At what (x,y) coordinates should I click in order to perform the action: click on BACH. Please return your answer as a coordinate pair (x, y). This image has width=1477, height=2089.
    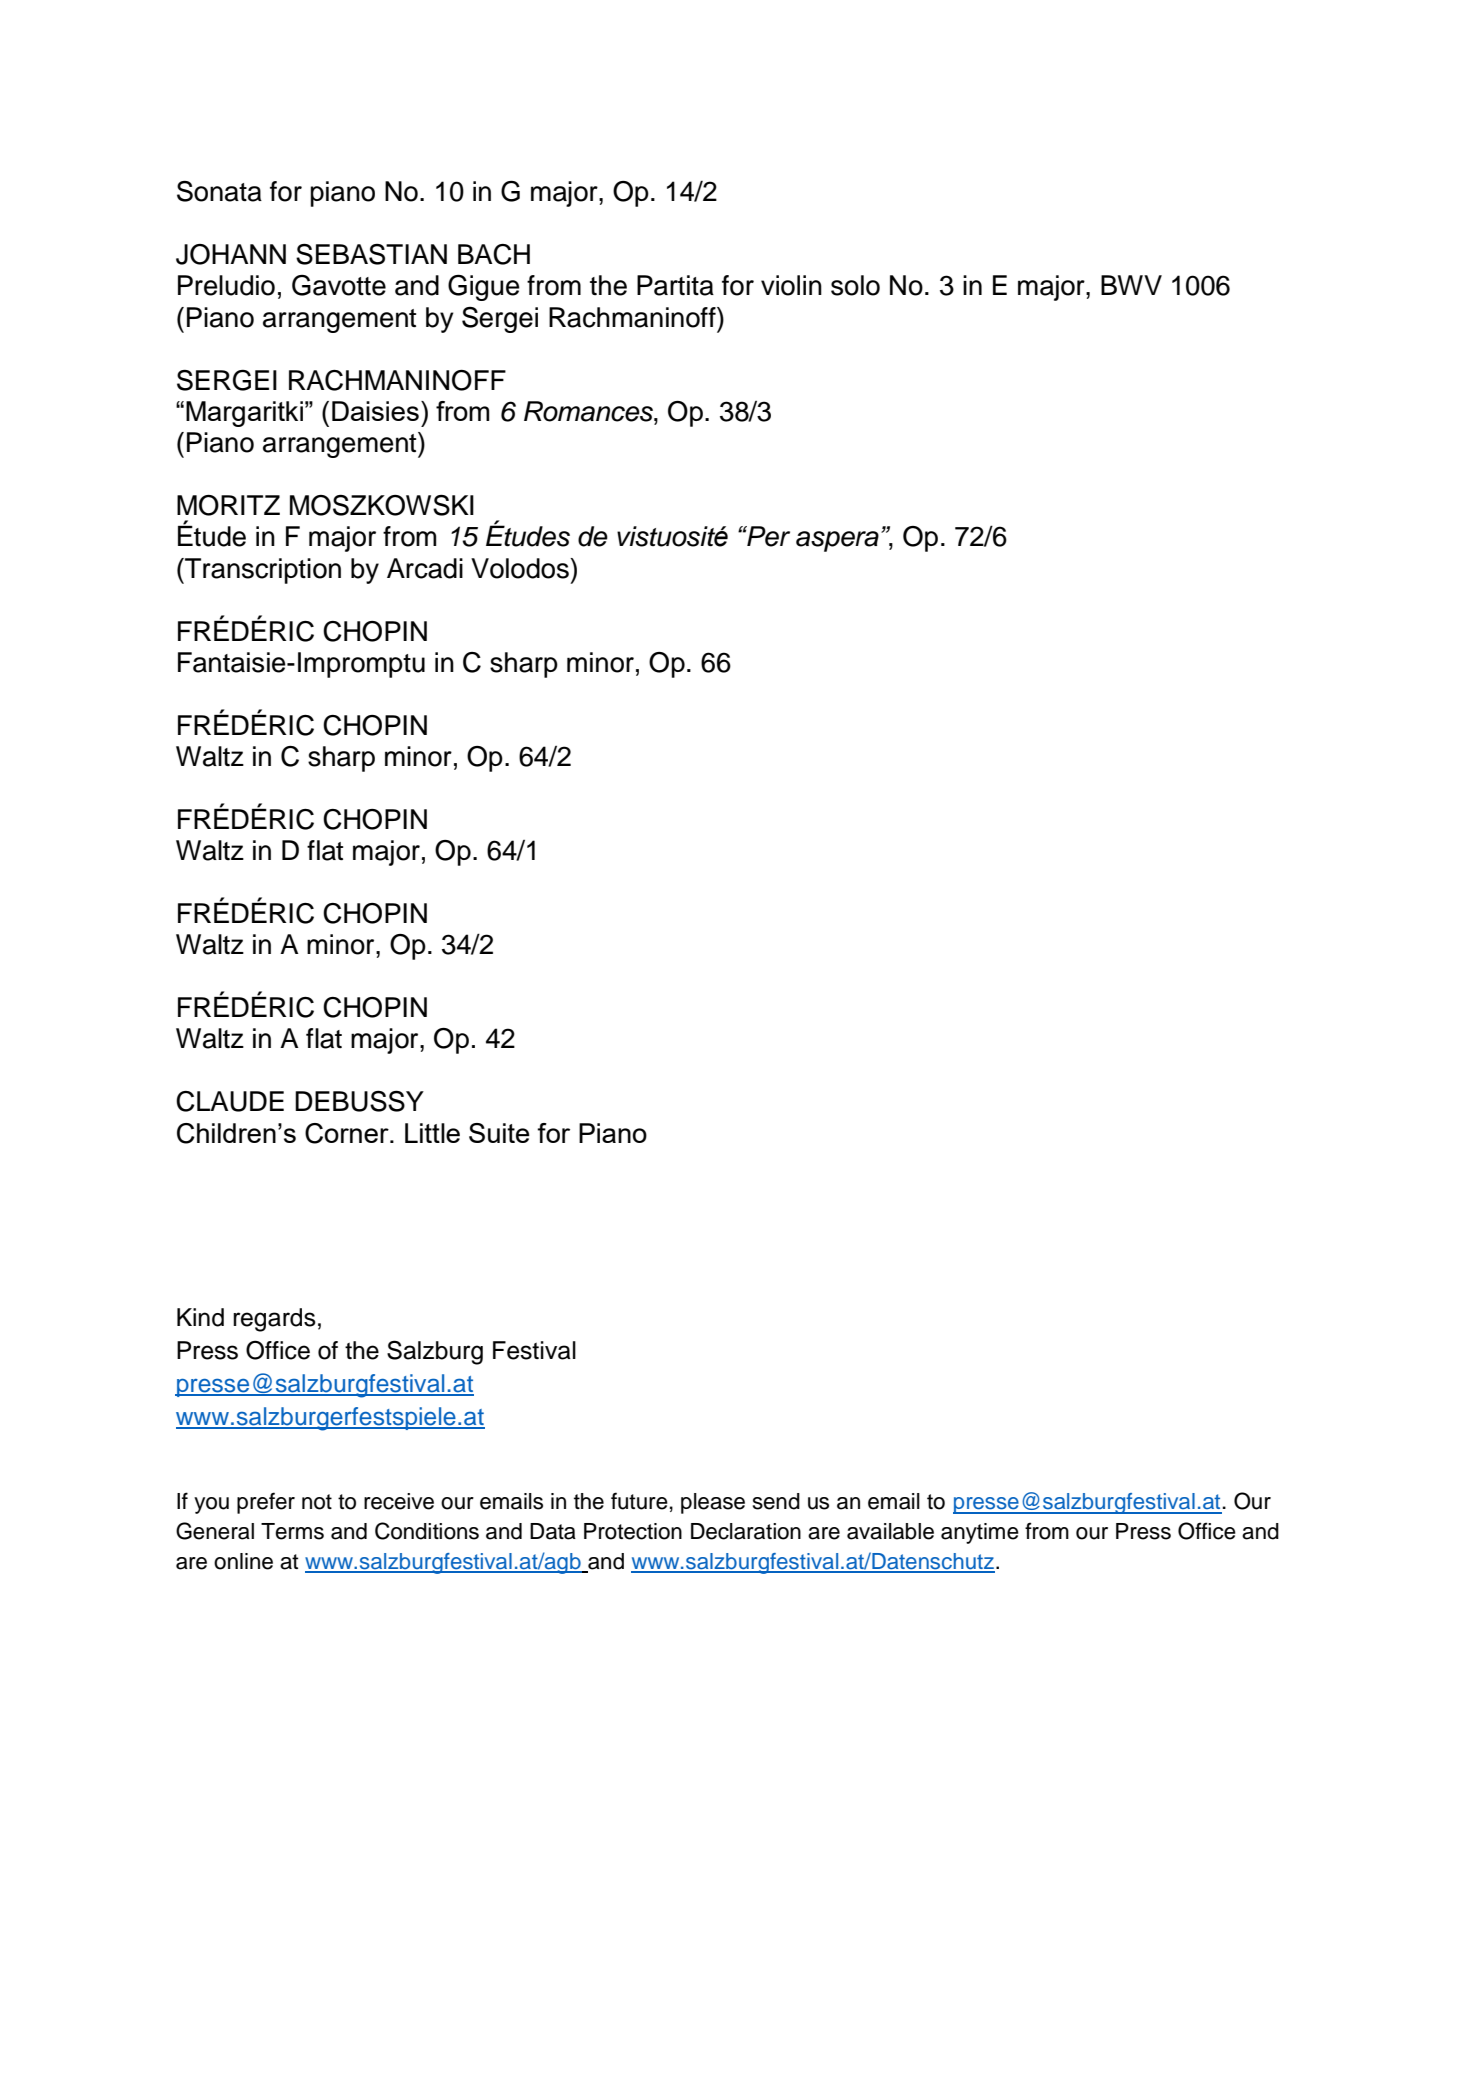
    Looking at the image, I should click on (494, 254).
